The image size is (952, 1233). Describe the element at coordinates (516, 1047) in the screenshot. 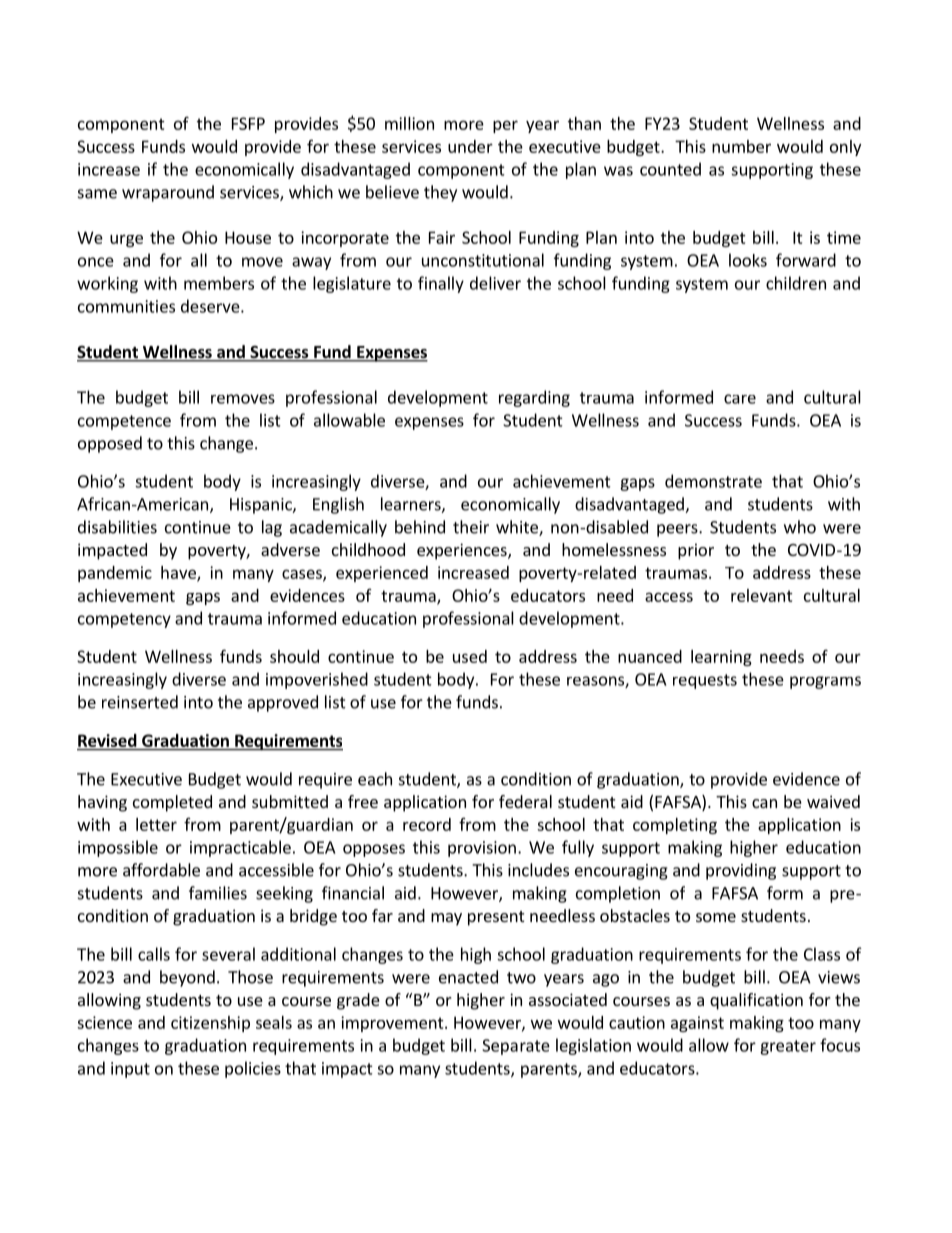

I see `Separate` at that location.
